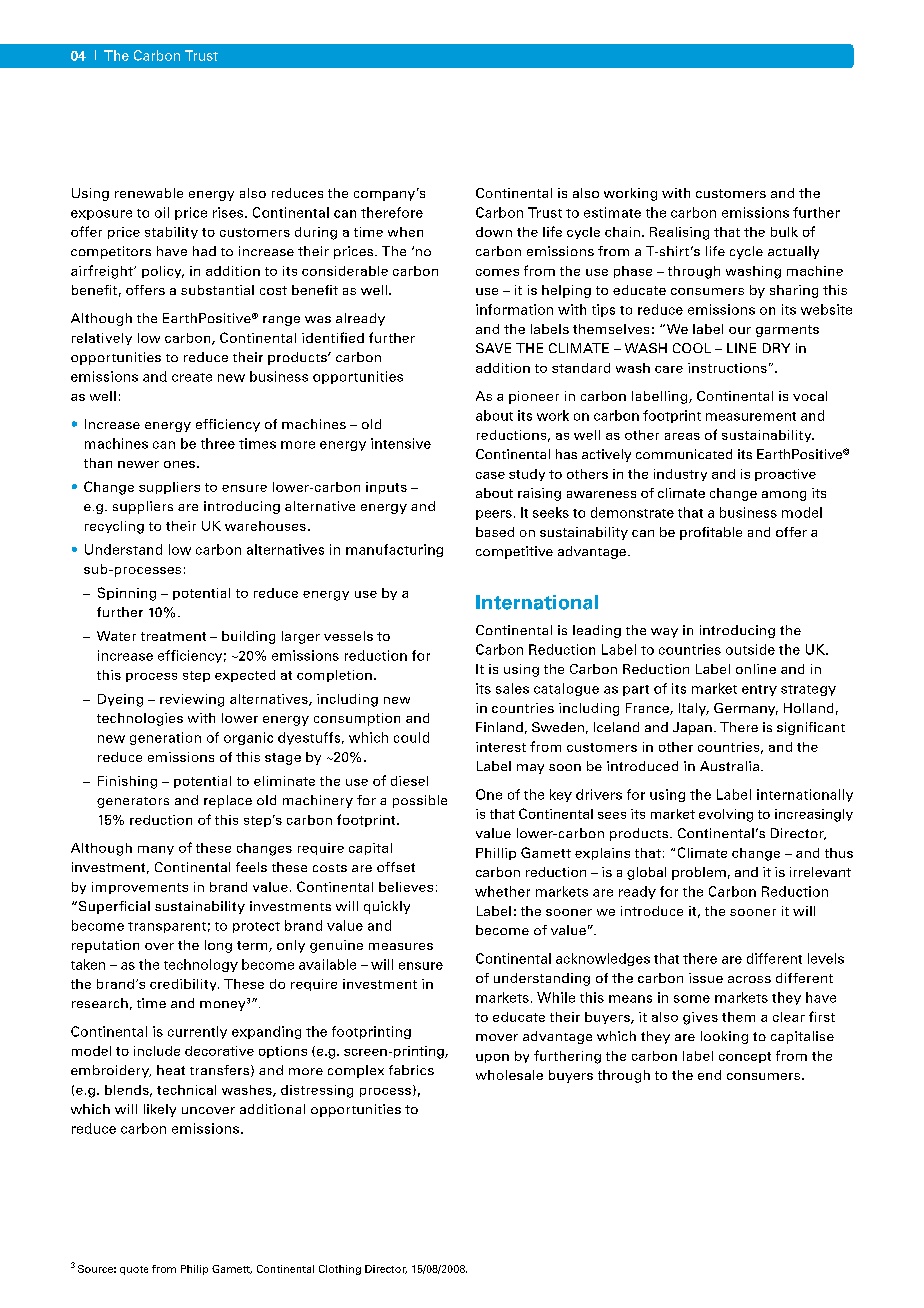  I want to click on down, so click(494, 232).
